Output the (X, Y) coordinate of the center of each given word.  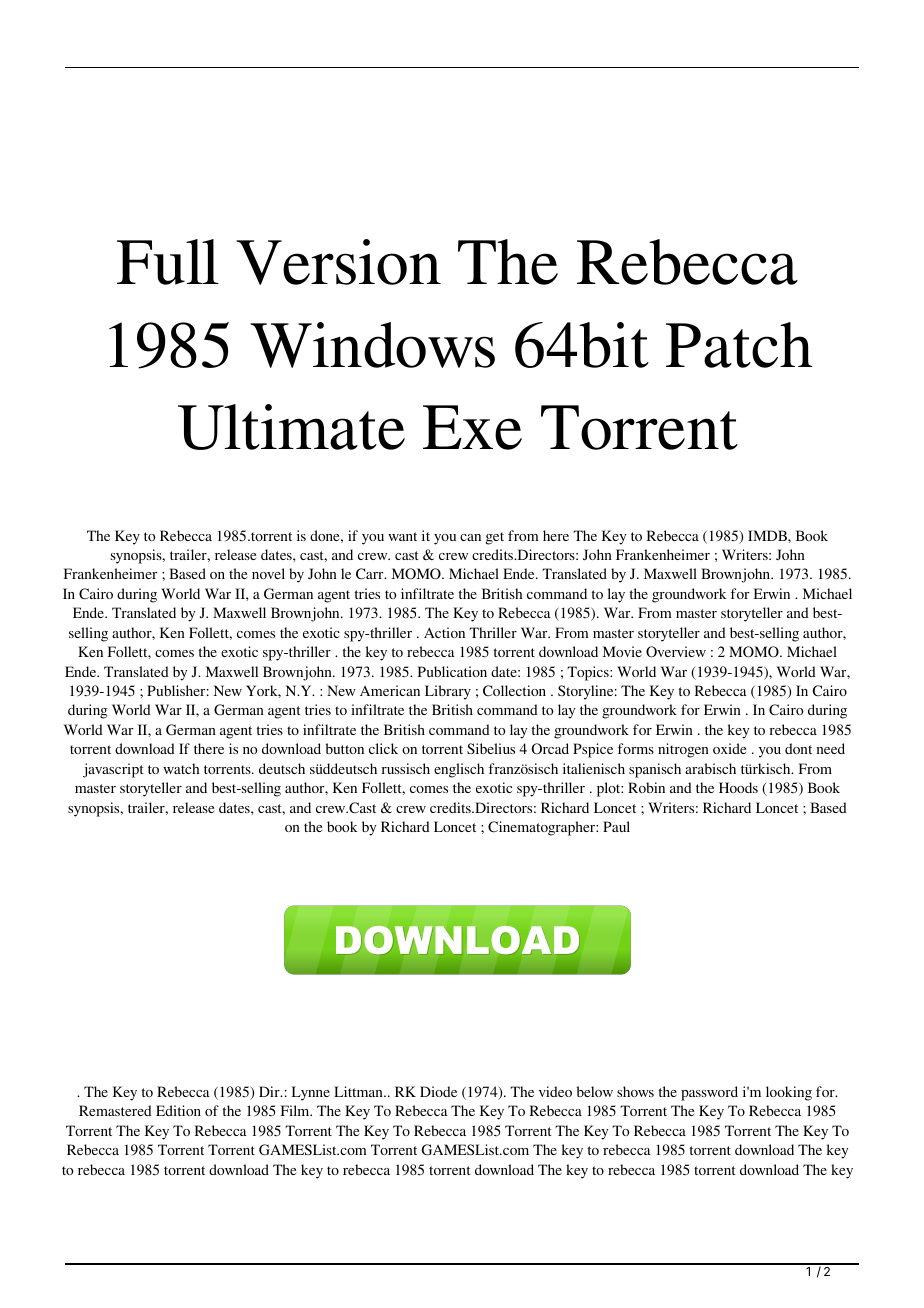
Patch (739, 345)
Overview (676, 652)
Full (168, 262)
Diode (438, 1091)
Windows (372, 345)
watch (181, 768)
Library (448, 692)
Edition (178, 1110)
